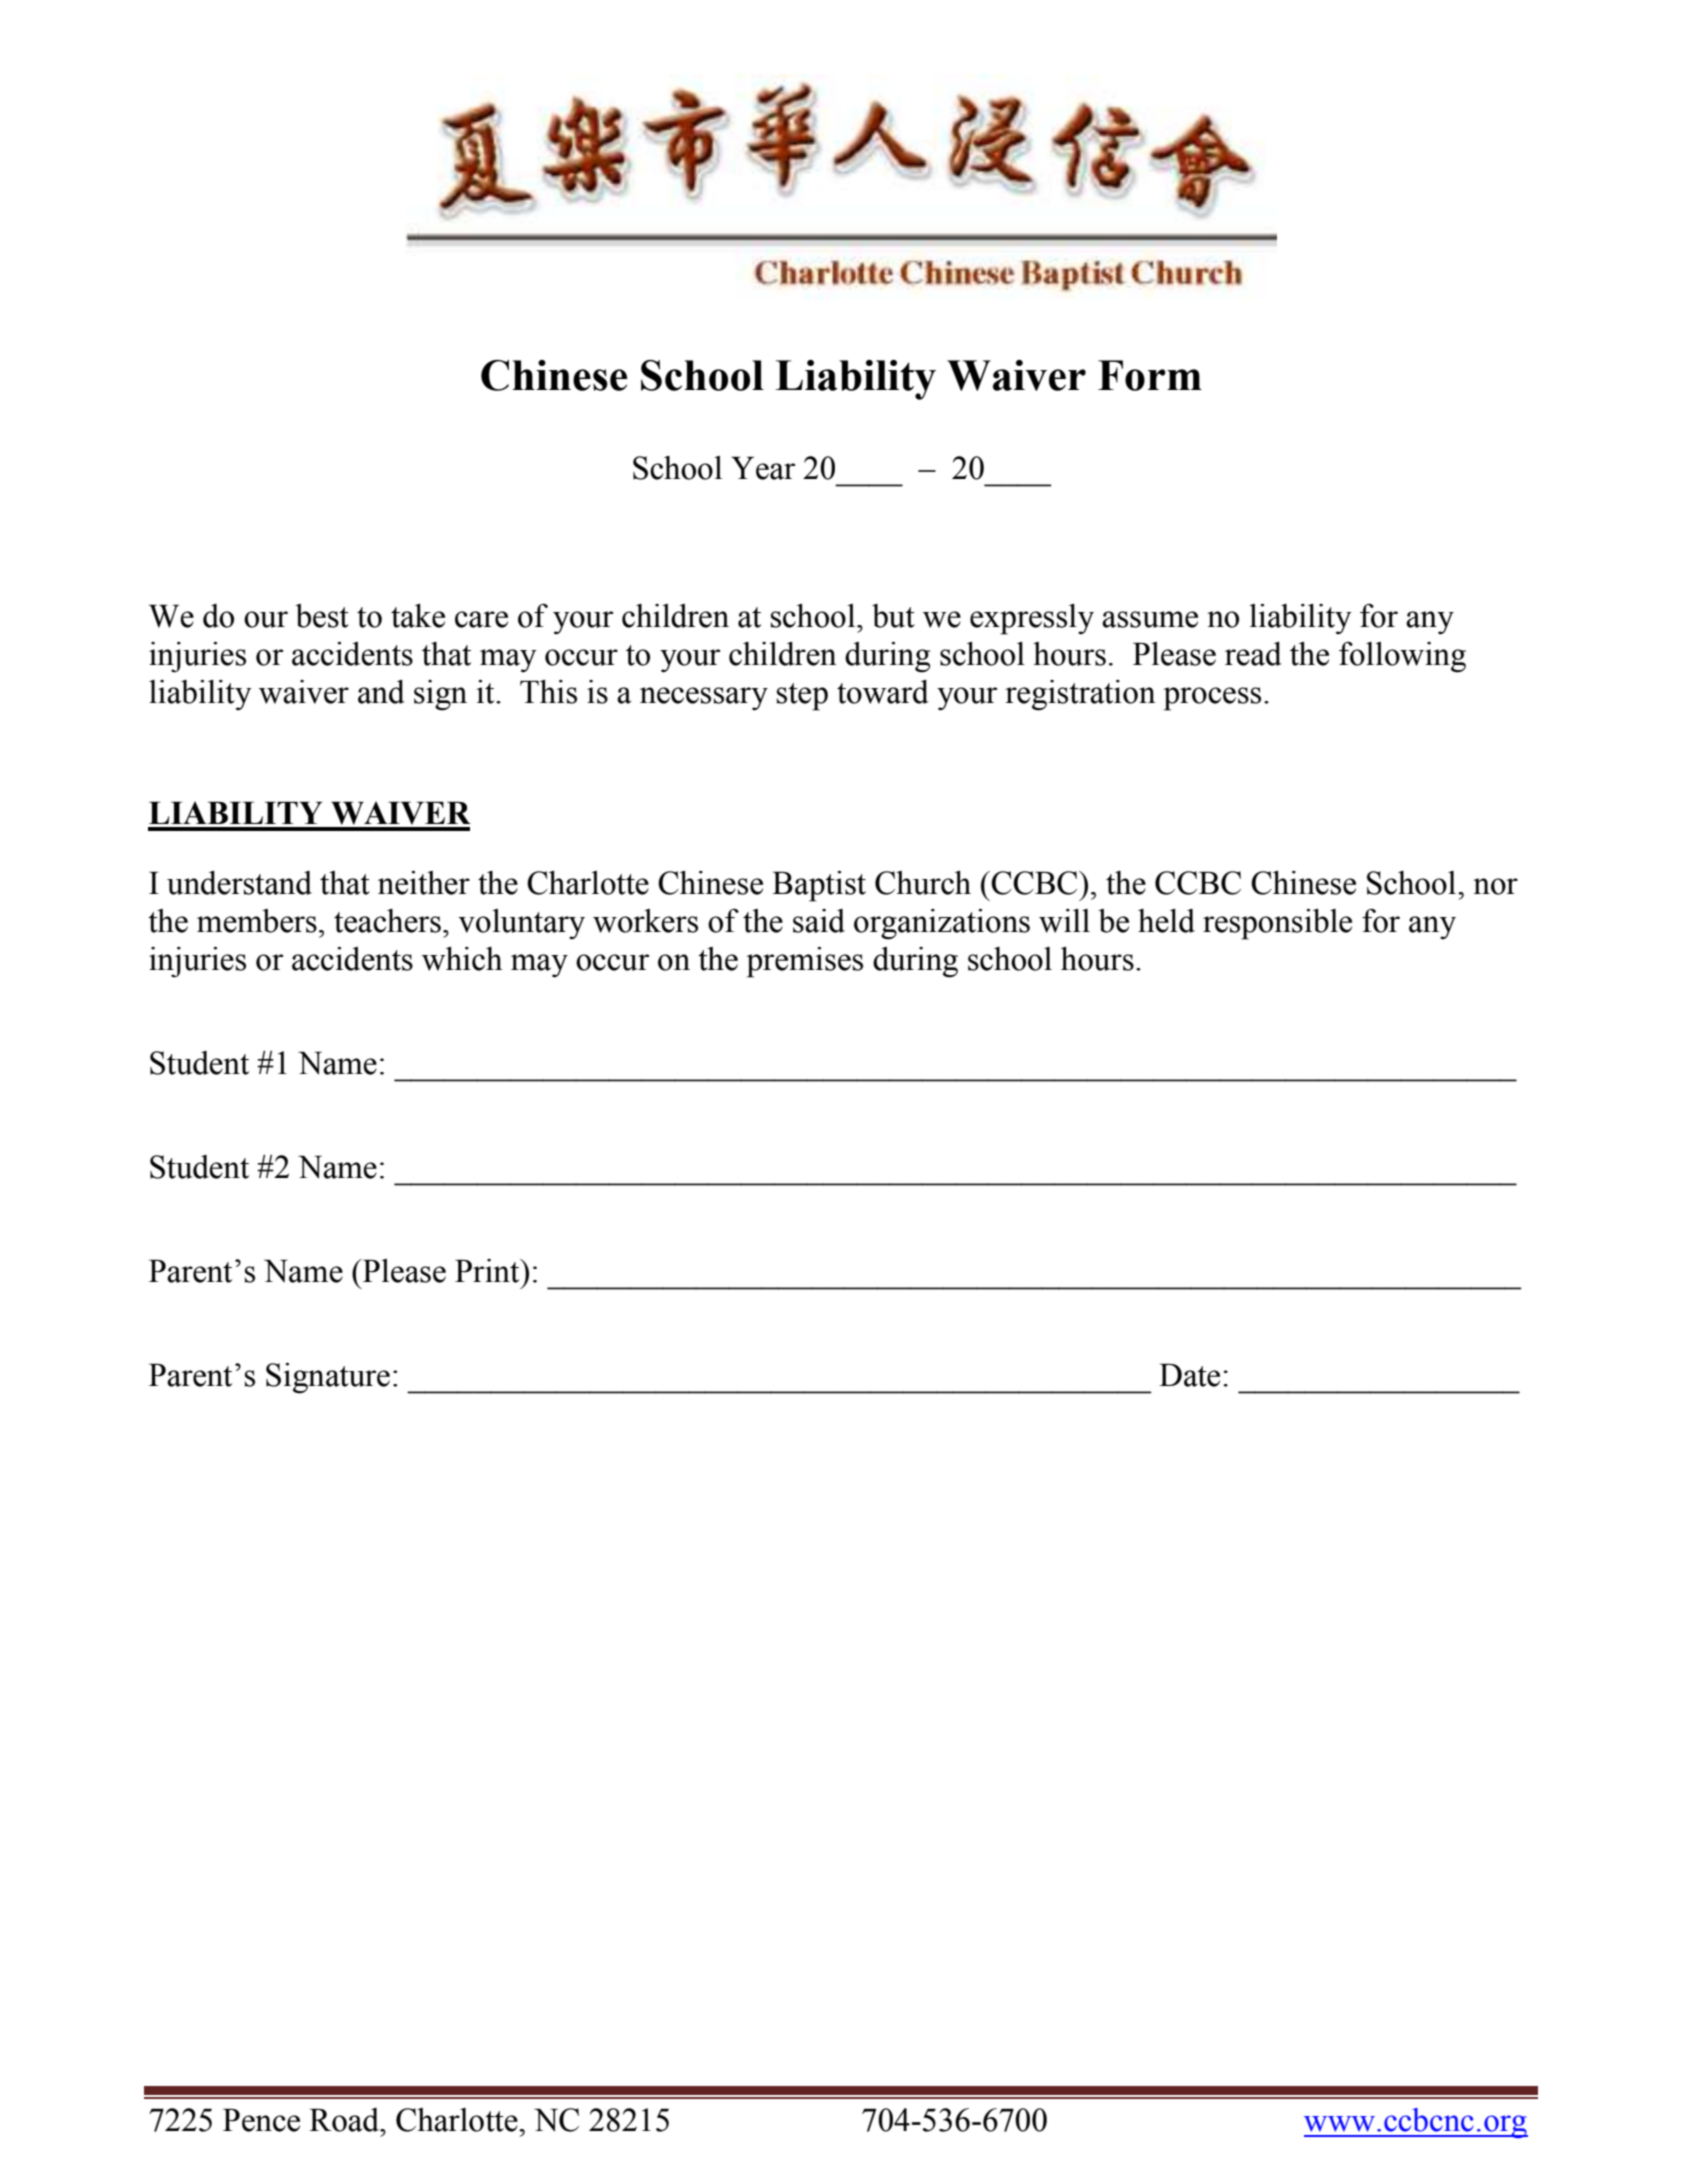  Describe the element at coordinates (1150, 375) in the screenshot. I see `Form` at that location.
